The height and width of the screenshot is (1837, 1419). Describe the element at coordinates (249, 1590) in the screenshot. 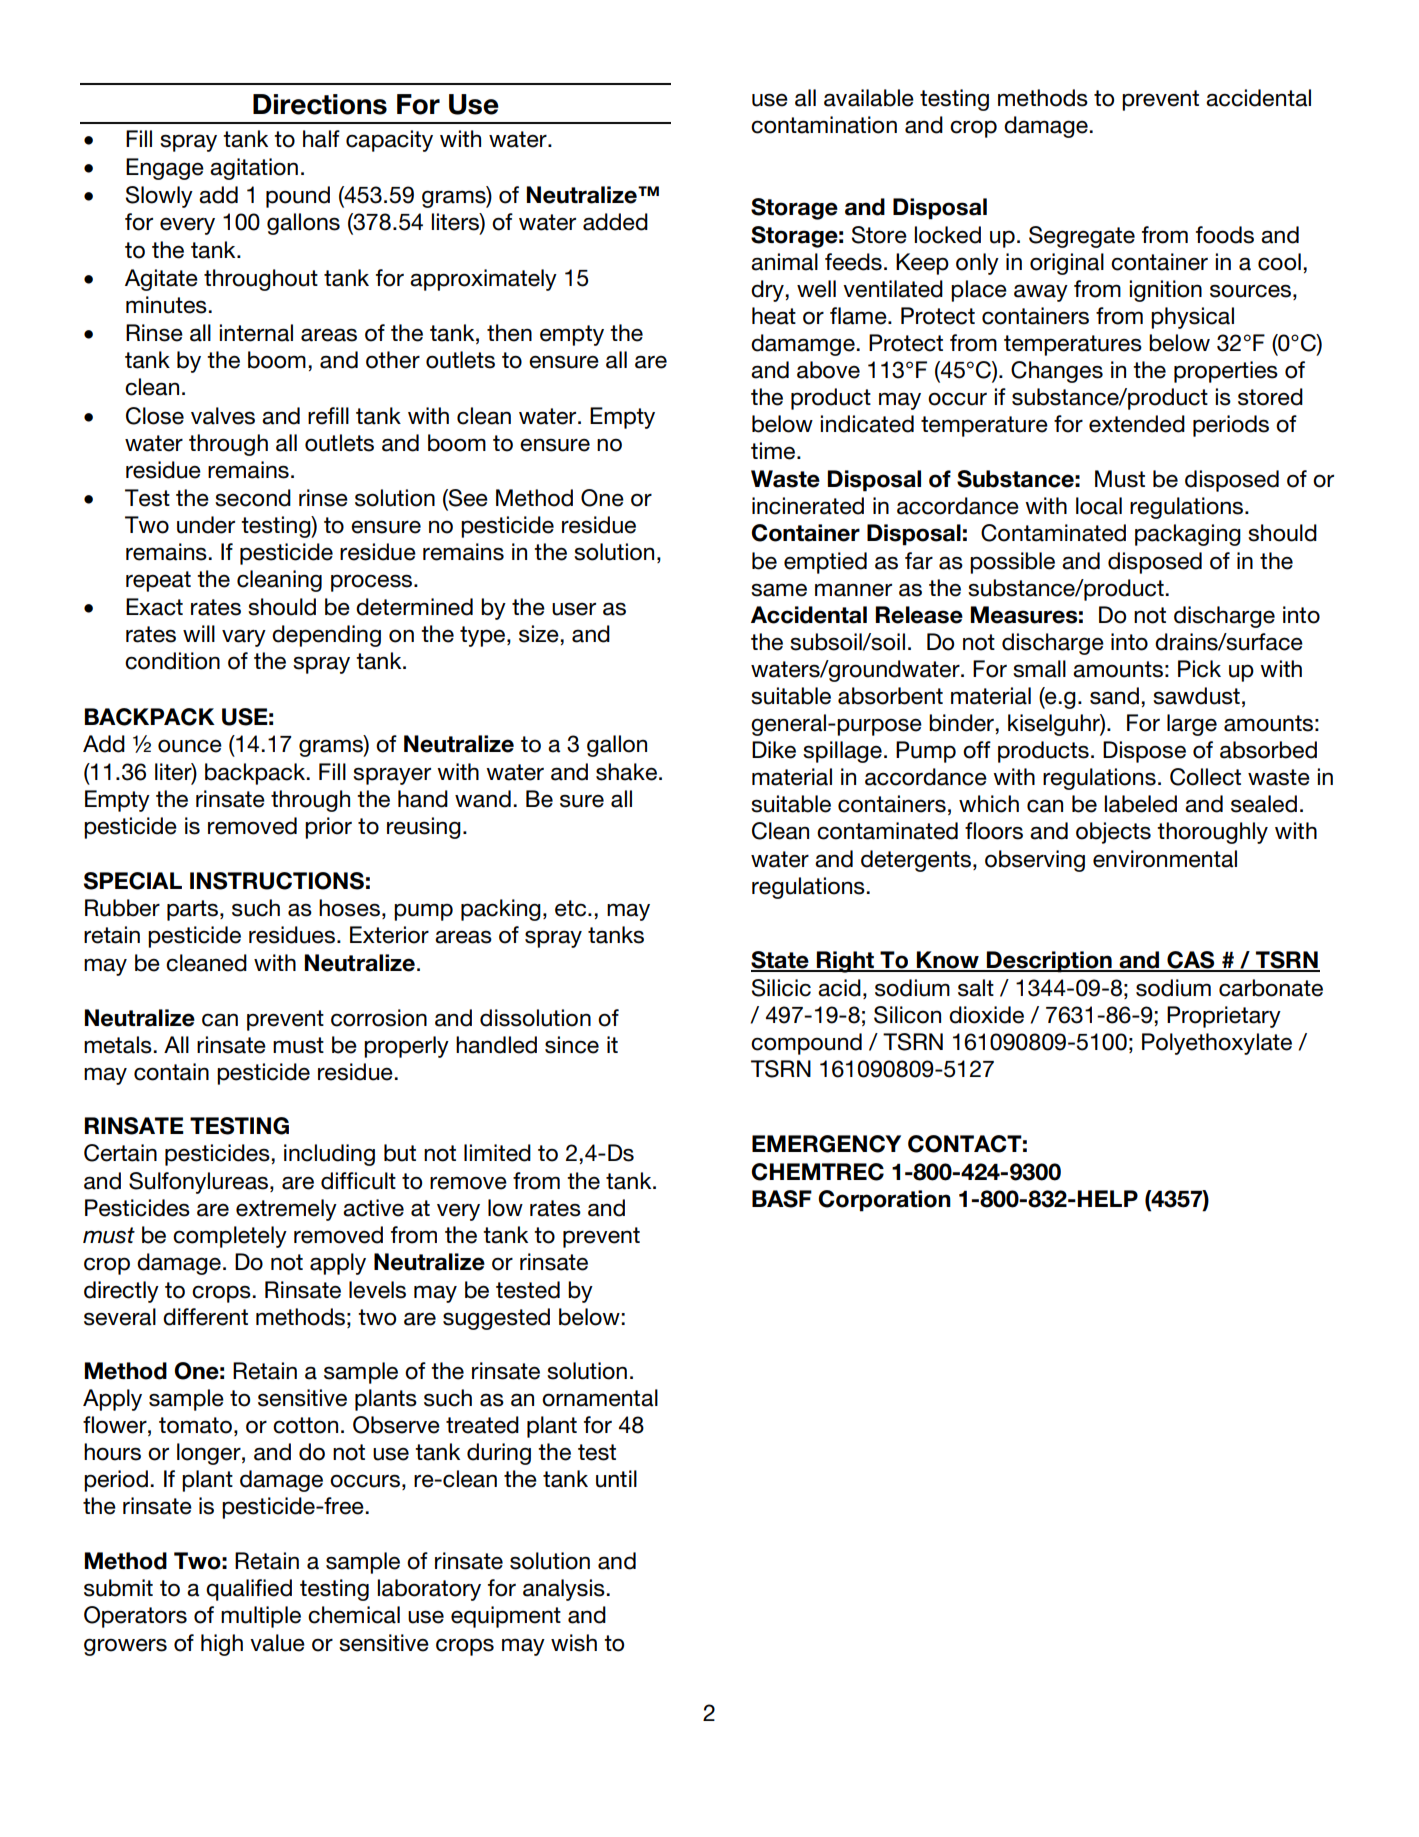

I see `qualified` at that location.
